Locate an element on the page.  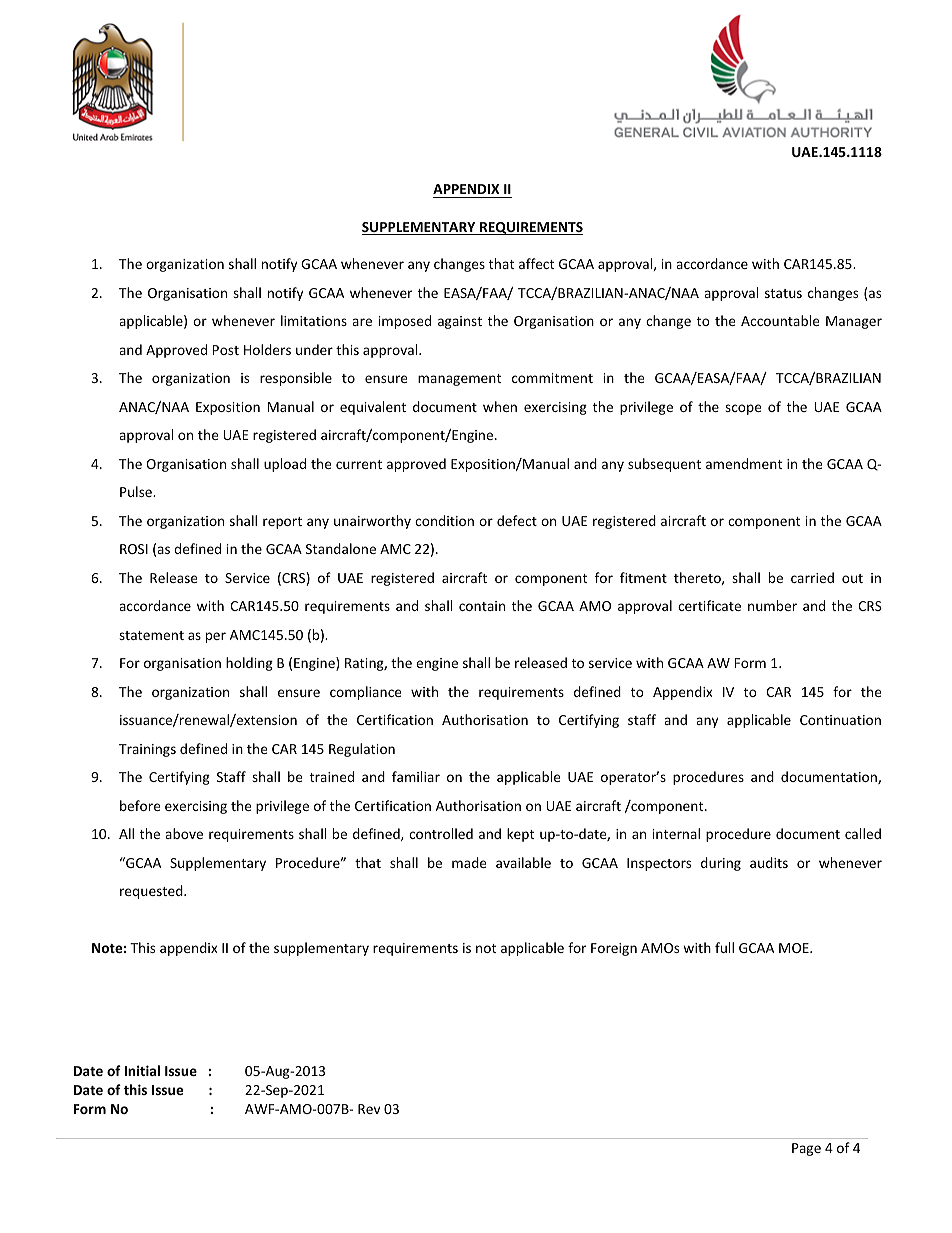
Post is located at coordinates (226, 350).
